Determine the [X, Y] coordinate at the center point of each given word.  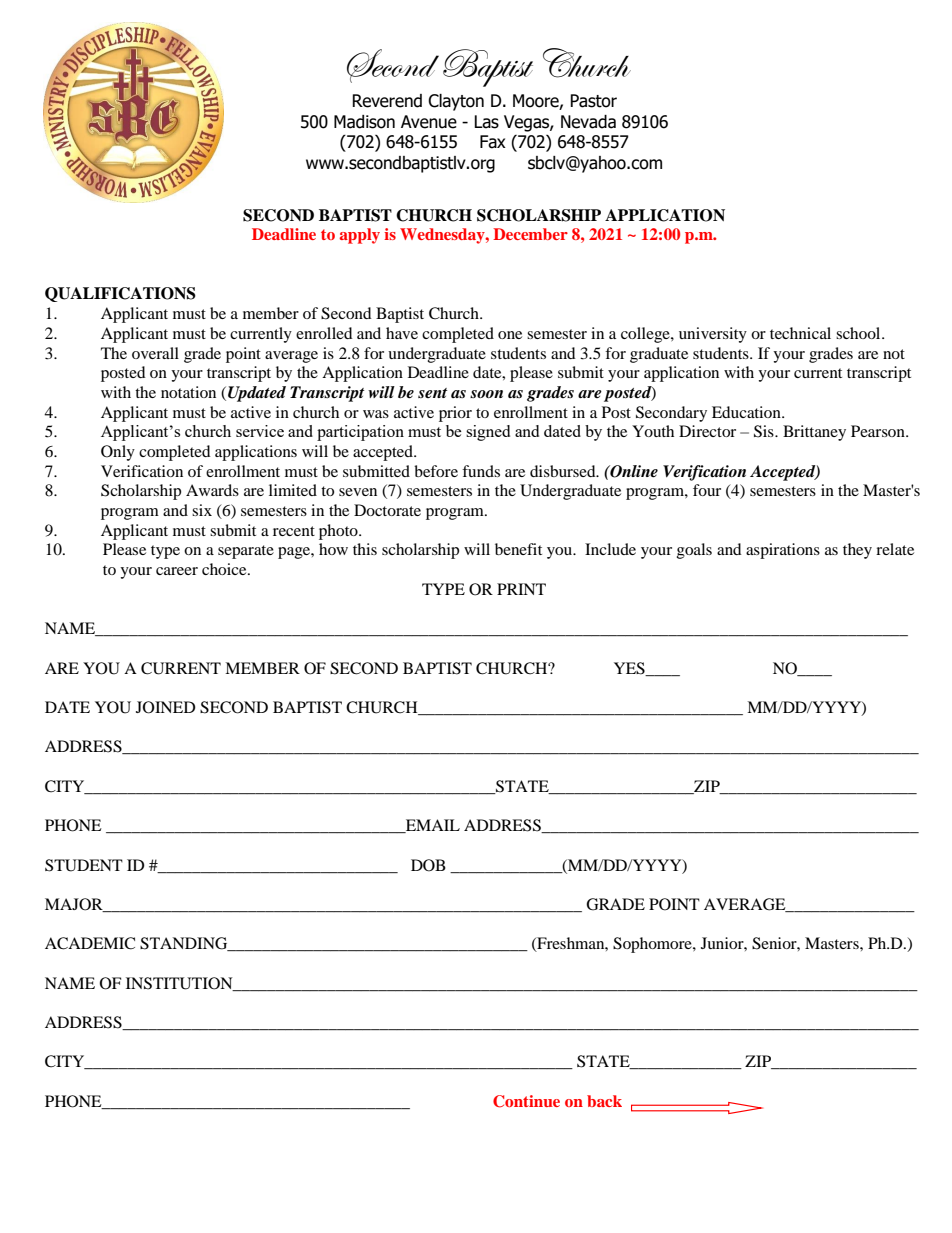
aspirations [783, 551]
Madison [364, 122]
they [857, 551]
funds [481, 471]
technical [800, 333]
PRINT [521, 589]
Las [486, 122]
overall [155, 353]
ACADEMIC [90, 943]
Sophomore [653, 945]
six [202, 510]
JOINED [166, 707]
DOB [428, 865]
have [402, 333]
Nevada [588, 122]
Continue [526, 1101]
